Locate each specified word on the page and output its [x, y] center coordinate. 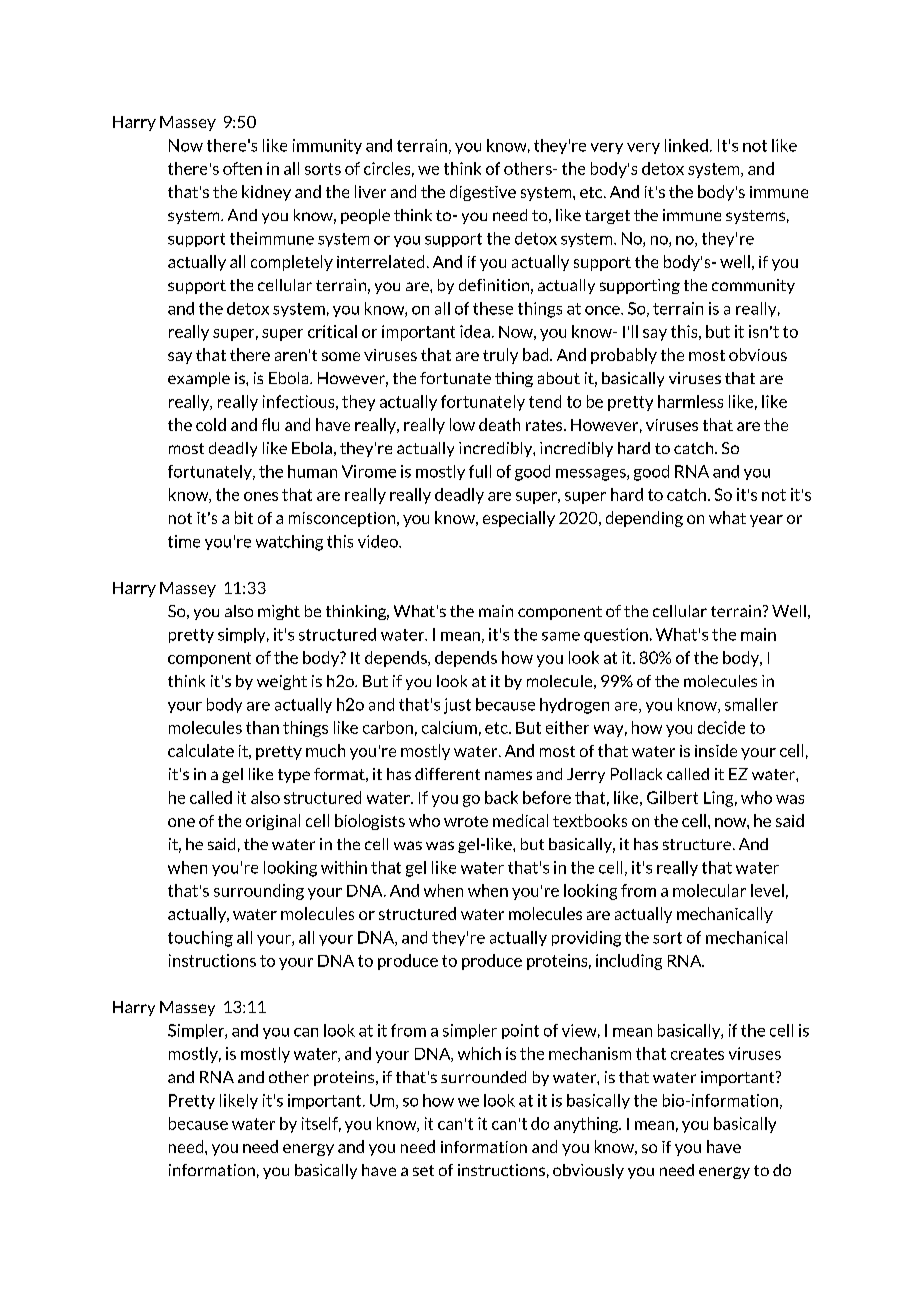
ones [261, 496]
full [480, 471]
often [242, 168]
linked [686, 145]
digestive [483, 193]
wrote [466, 821]
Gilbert [672, 797]
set [423, 1170]
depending [644, 519]
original [273, 822]
